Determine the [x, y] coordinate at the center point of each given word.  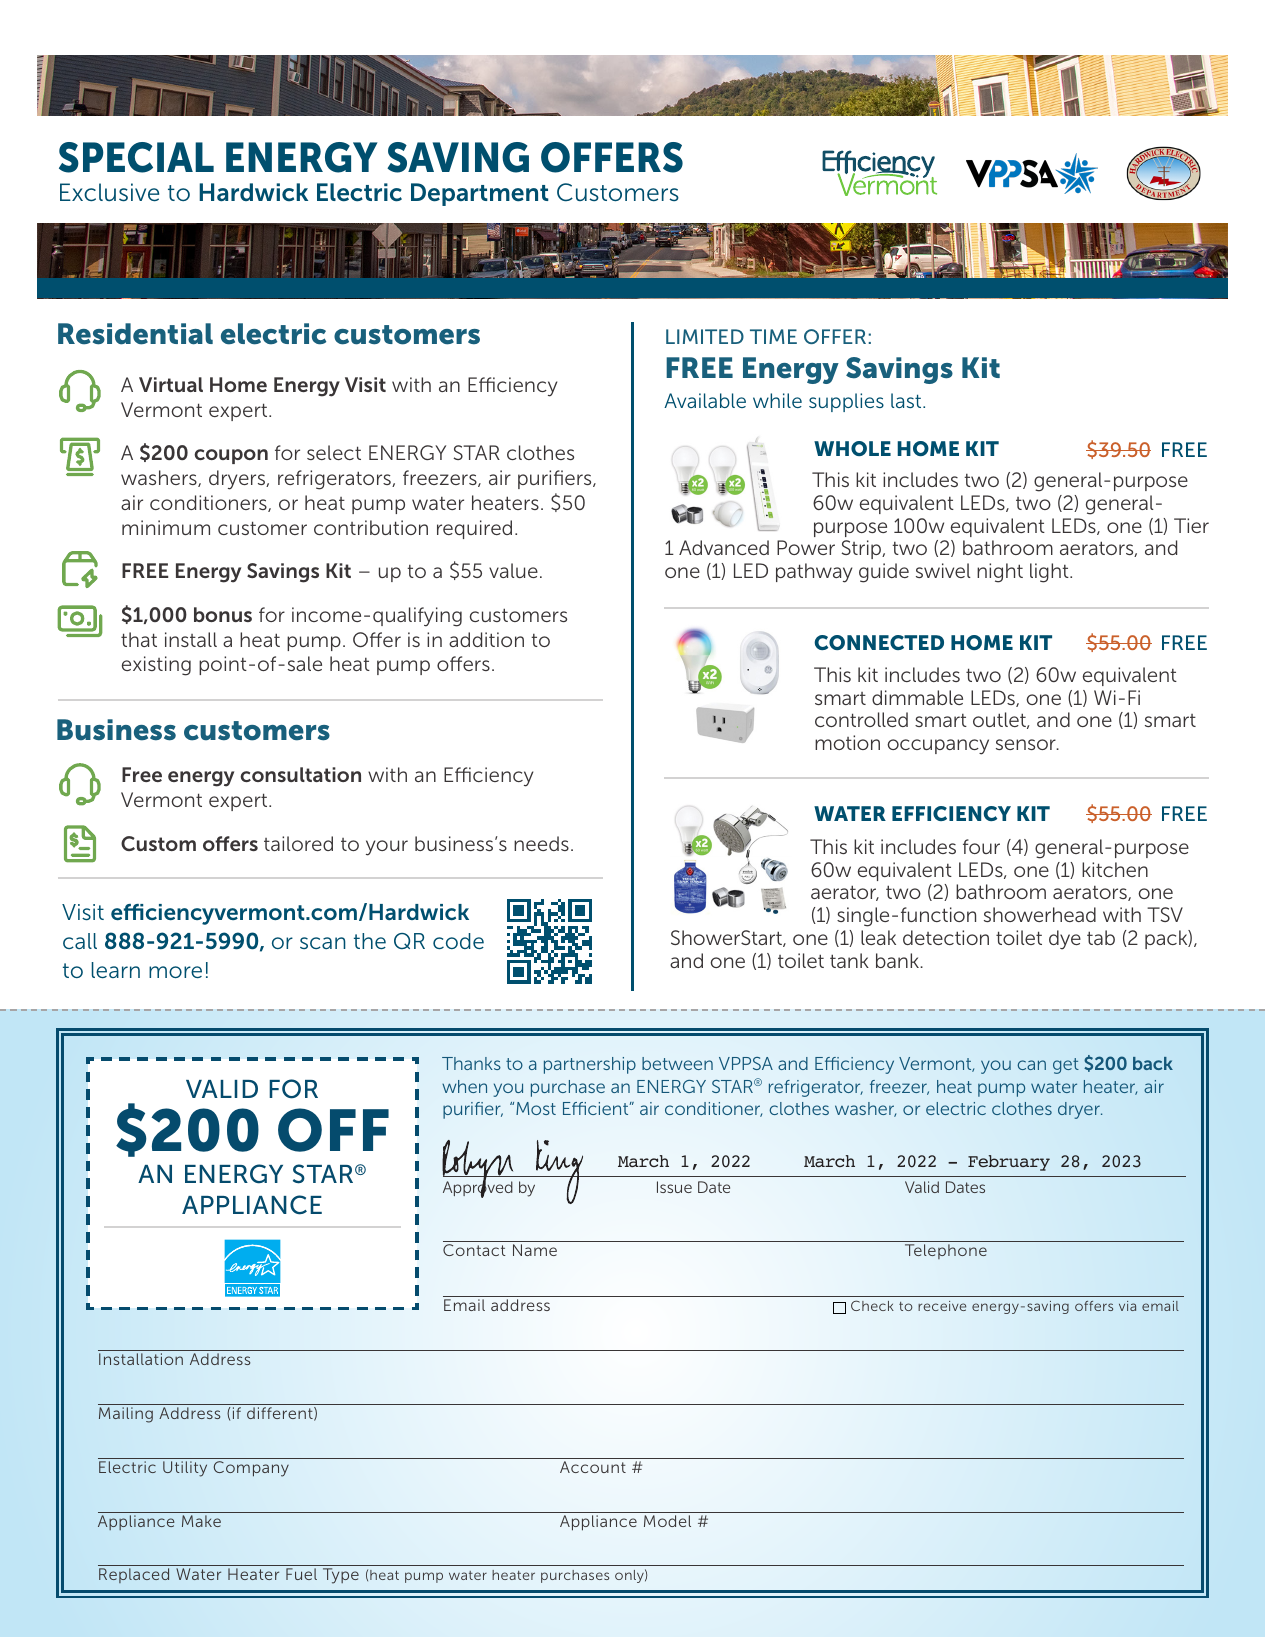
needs [541, 843]
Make [201, 1521]
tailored [298, 843]
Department [480, 194]
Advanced [724, 547]
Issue [674, 1187]
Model [667, 1521]
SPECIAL [136, 157]
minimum [166, 527]
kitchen [1115, 869]
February [1009, 1163]
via [1127, 1306]
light [1050, 573]
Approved [478, 1188]
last [907, 400]
